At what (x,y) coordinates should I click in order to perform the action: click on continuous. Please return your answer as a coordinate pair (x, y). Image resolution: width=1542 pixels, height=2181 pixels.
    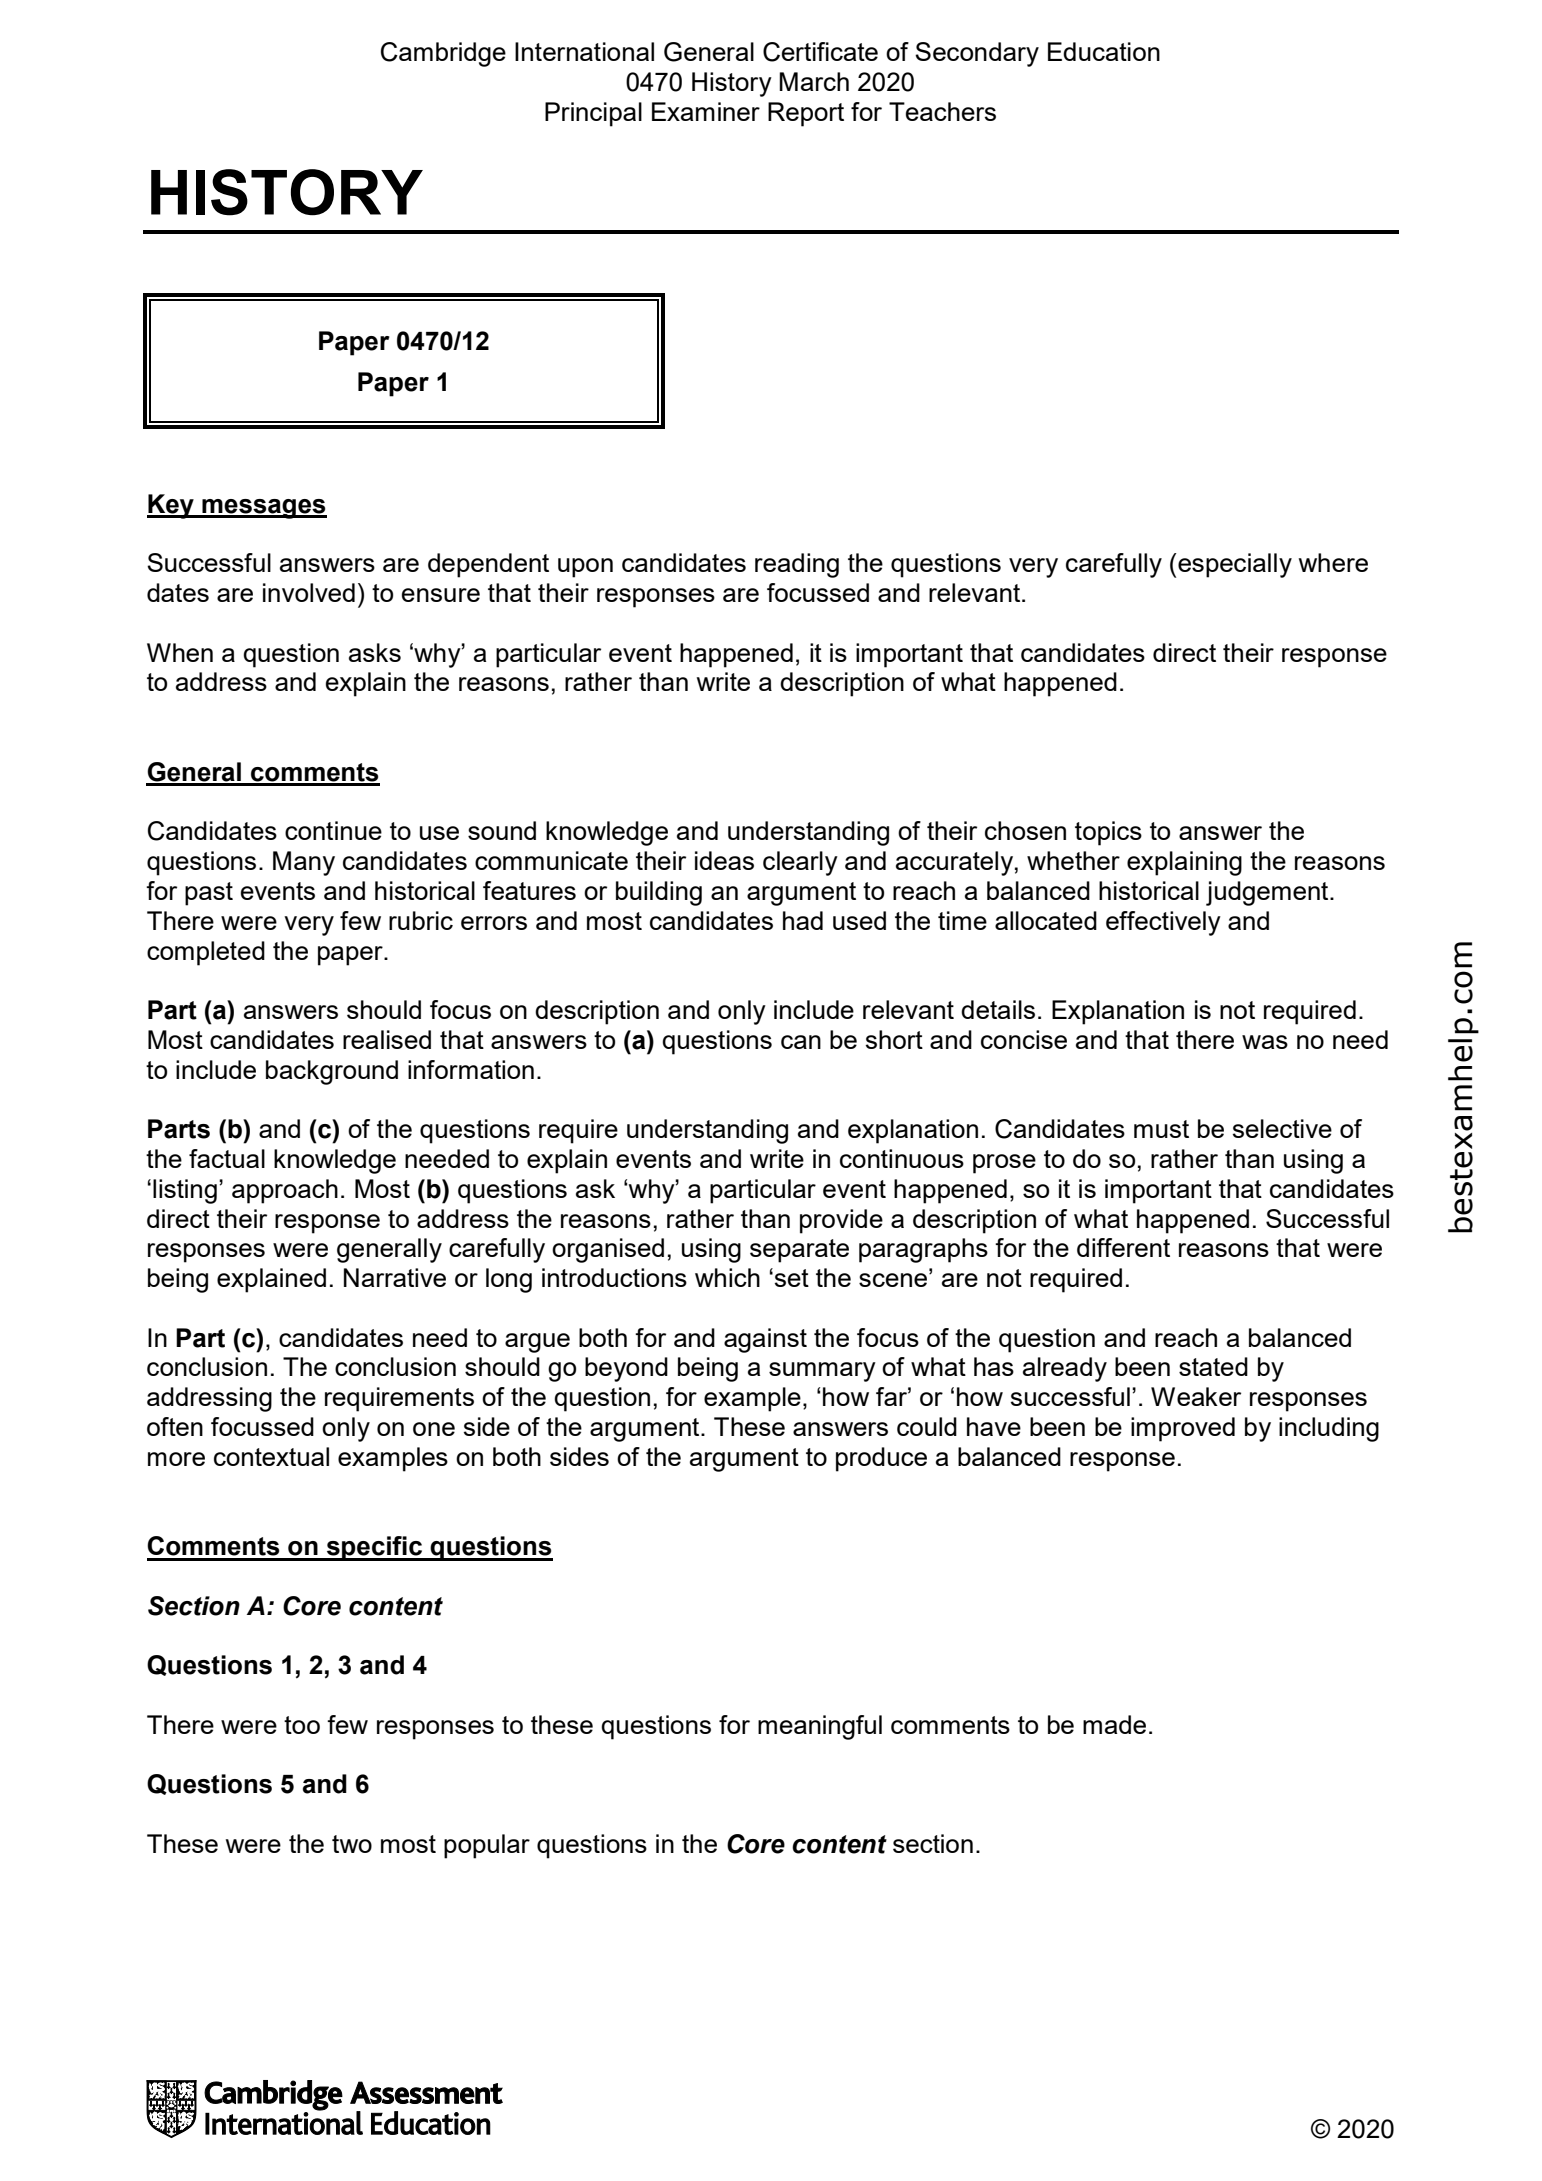
    Looking at the image, I should click on (902, 1158).
